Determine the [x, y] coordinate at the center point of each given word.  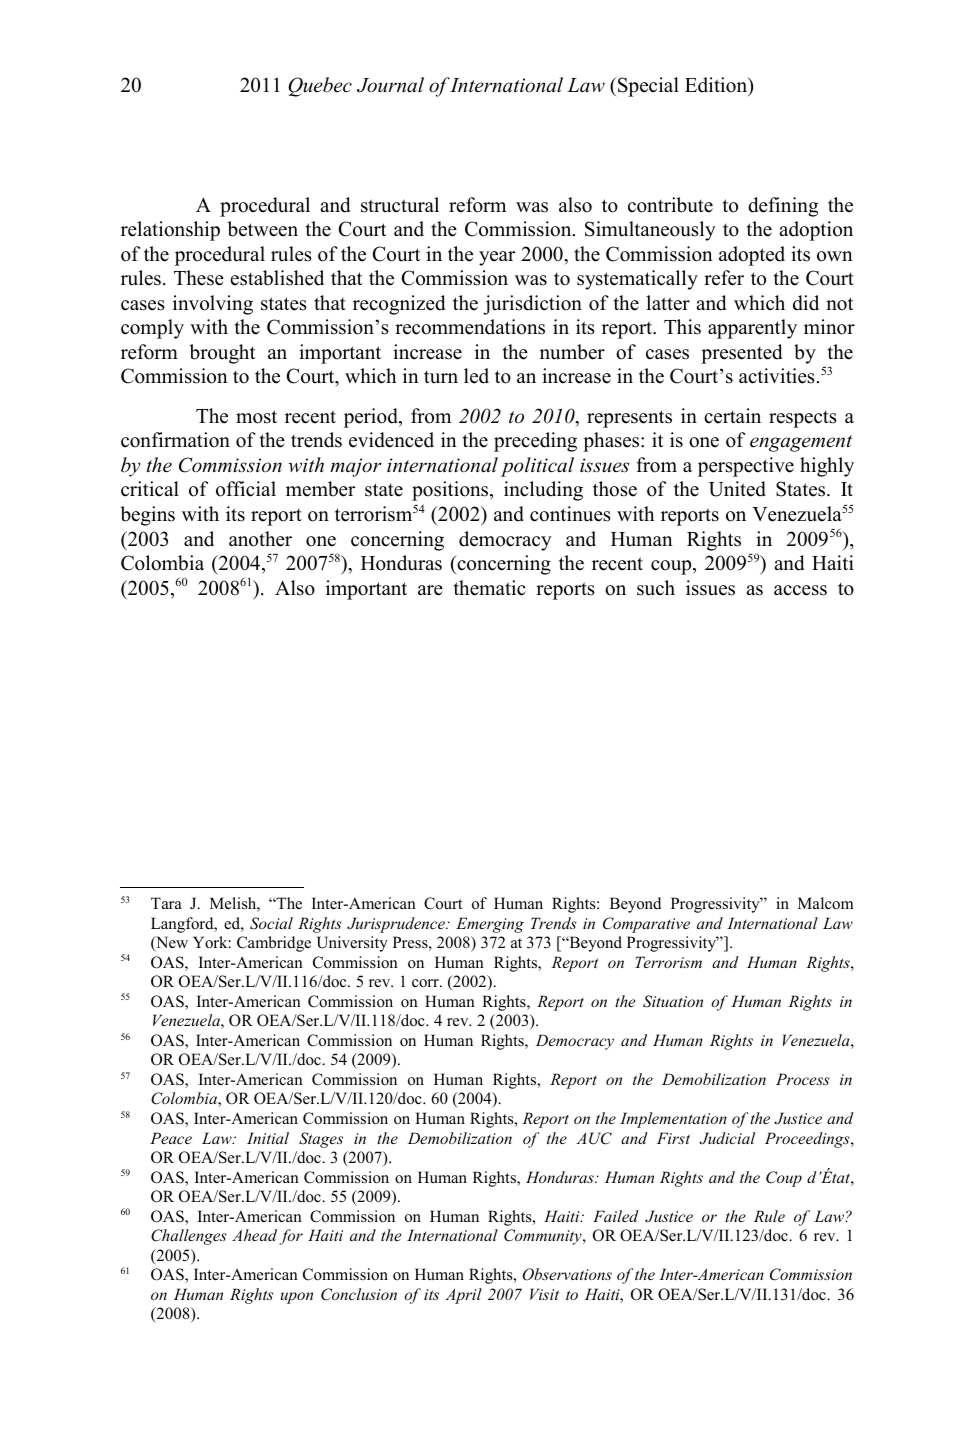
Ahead [254, 1235]
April [464, 1296]
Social [271, 923]
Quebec [320, 87]
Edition [717, 86]
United [737, 489]
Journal [390, 85]
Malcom [826, 903]
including [543, 491]
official [246, 489]
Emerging [490, 925]
